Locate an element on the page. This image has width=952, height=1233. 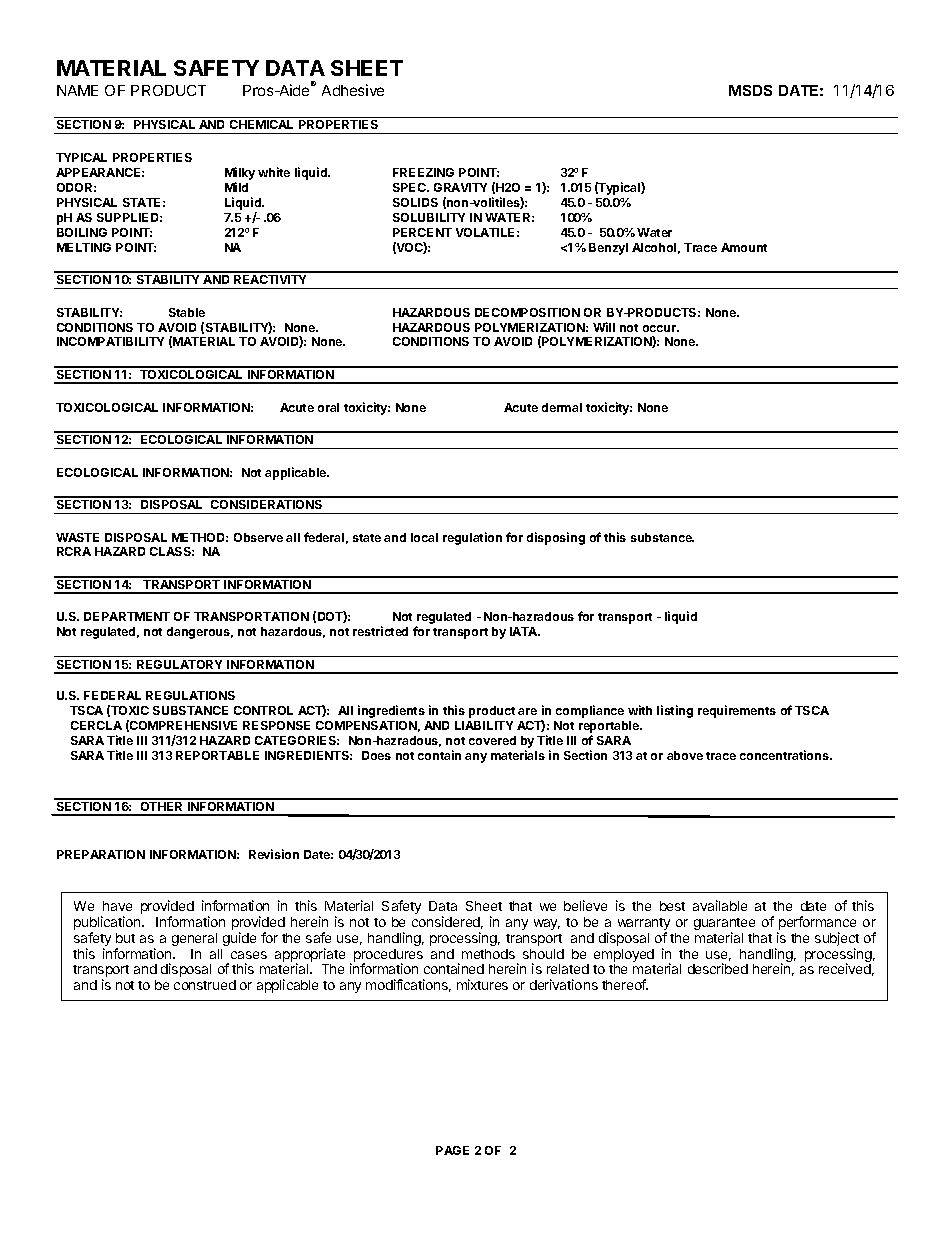
MSDS is located at coordinates (750, 90).
